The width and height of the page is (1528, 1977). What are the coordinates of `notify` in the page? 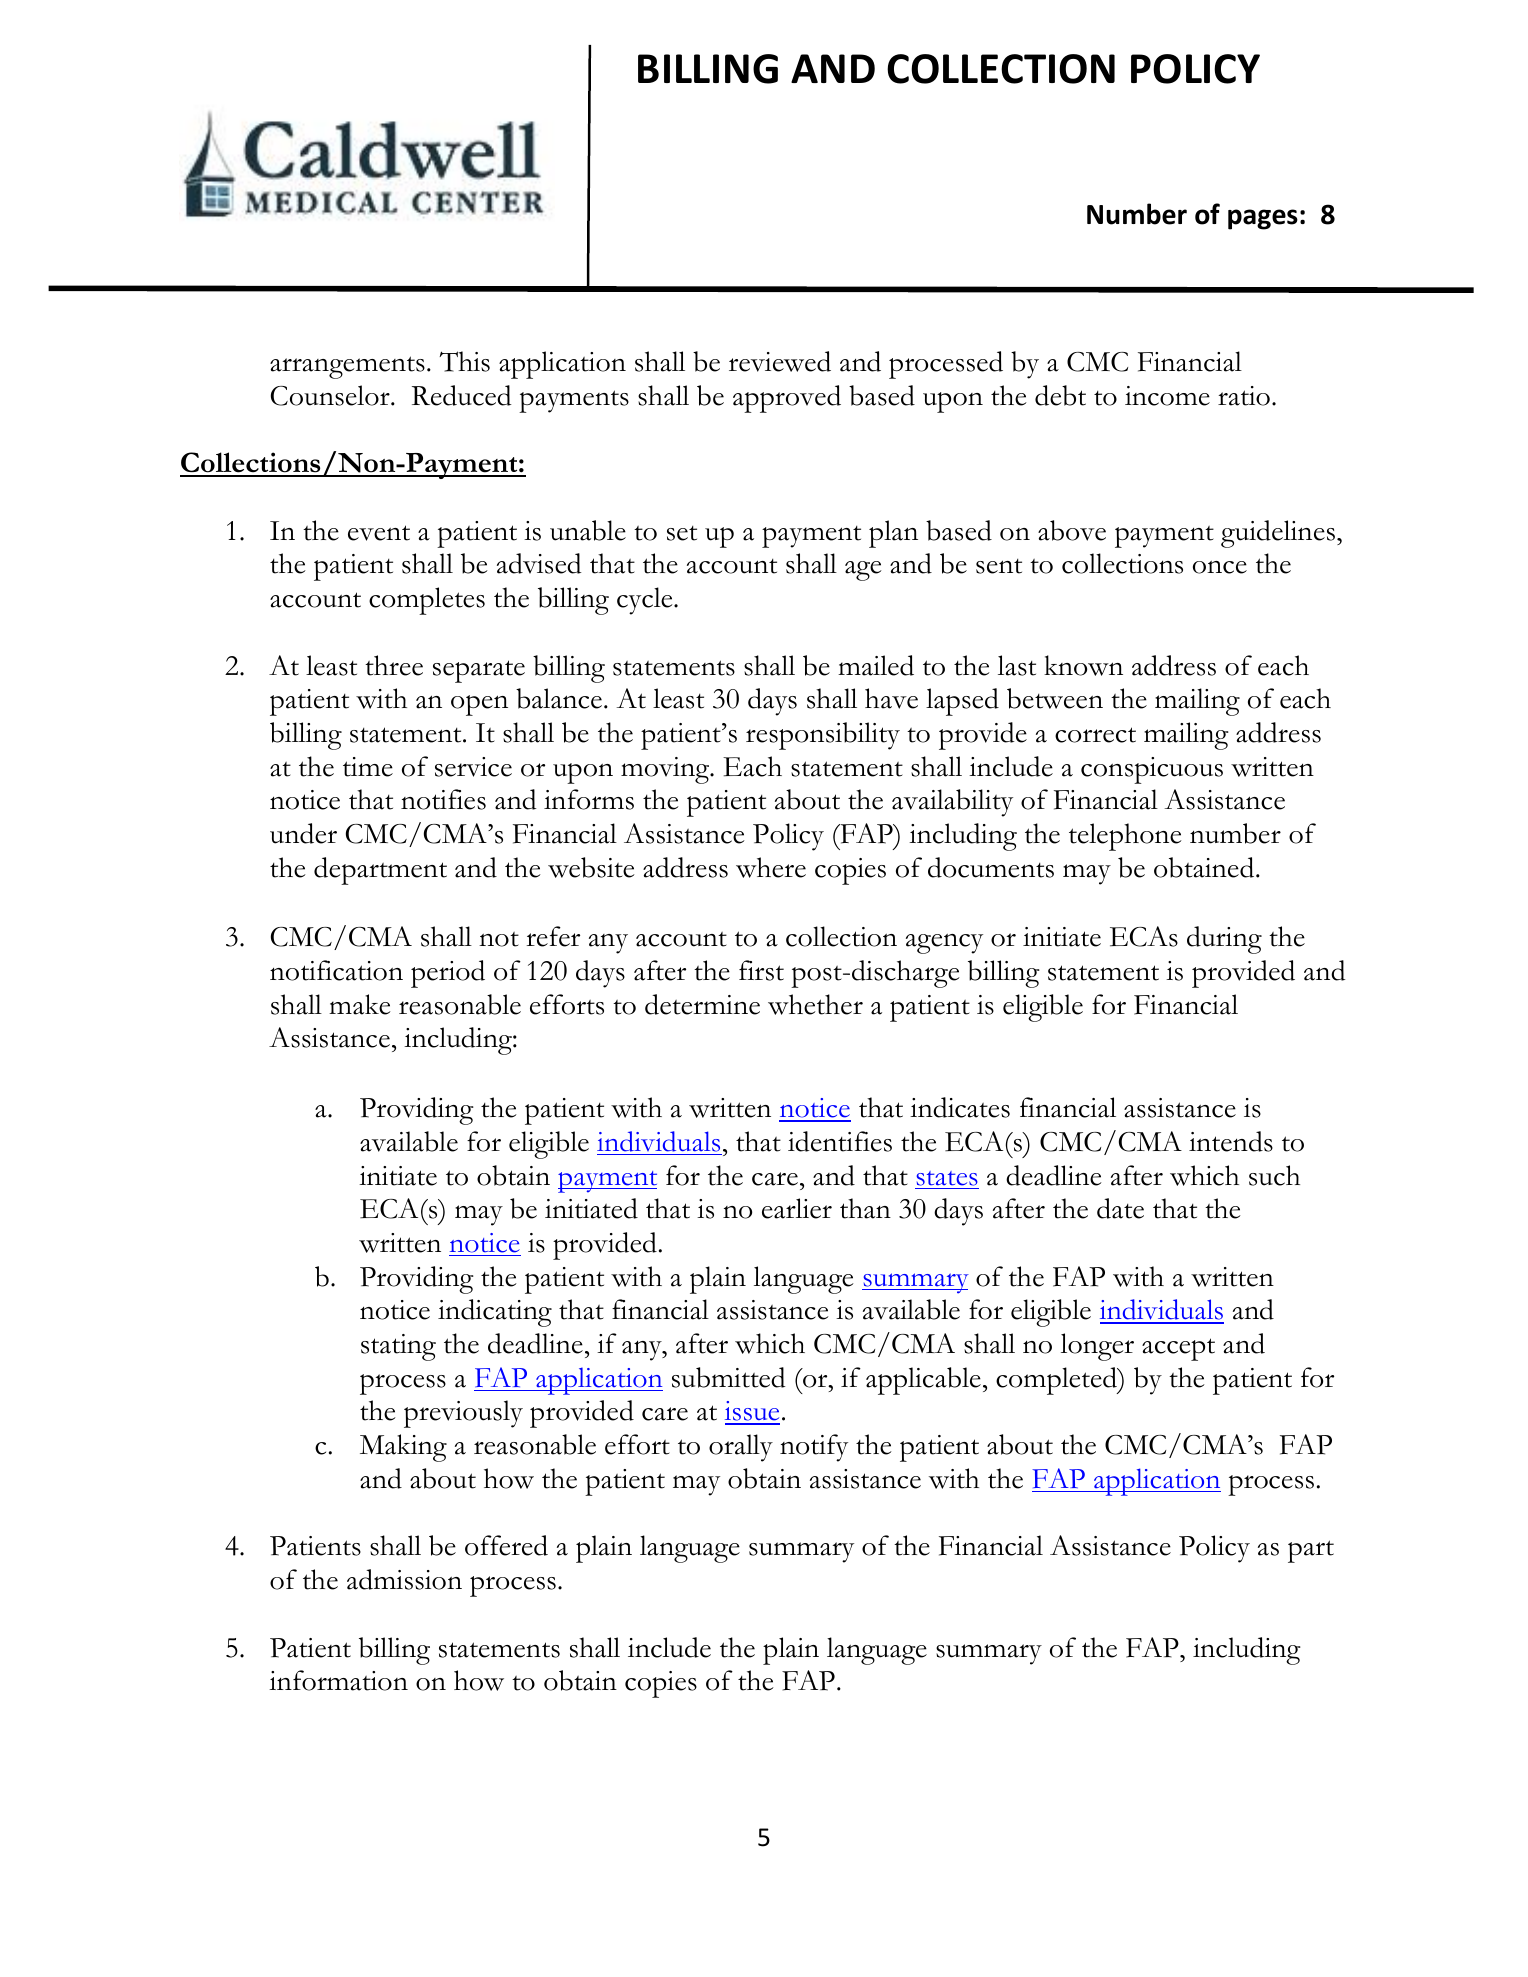 It's located at (814, 1448).
